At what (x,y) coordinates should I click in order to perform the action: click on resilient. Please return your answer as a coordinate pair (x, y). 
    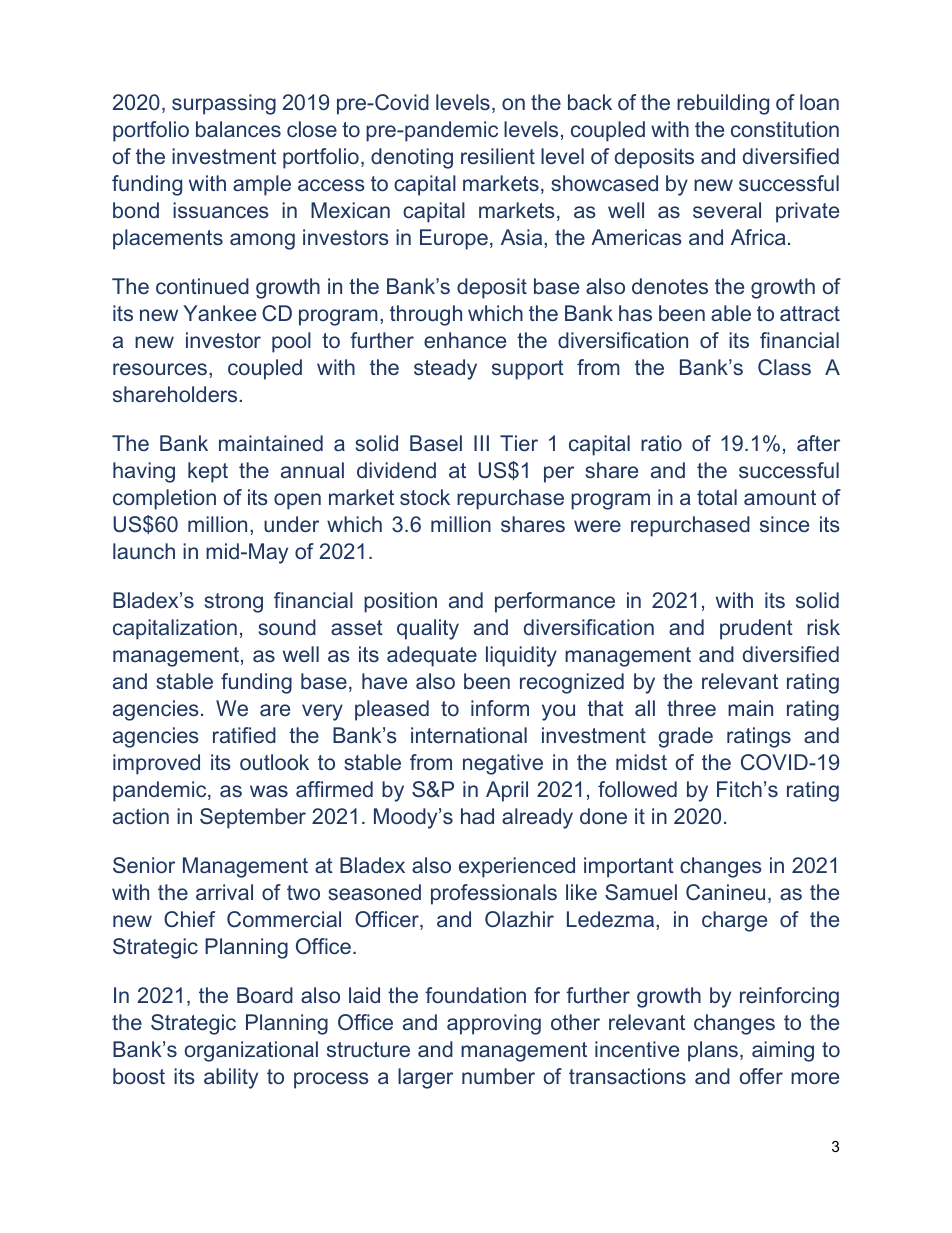
    Looking at the image, I should click on (498, 156).
